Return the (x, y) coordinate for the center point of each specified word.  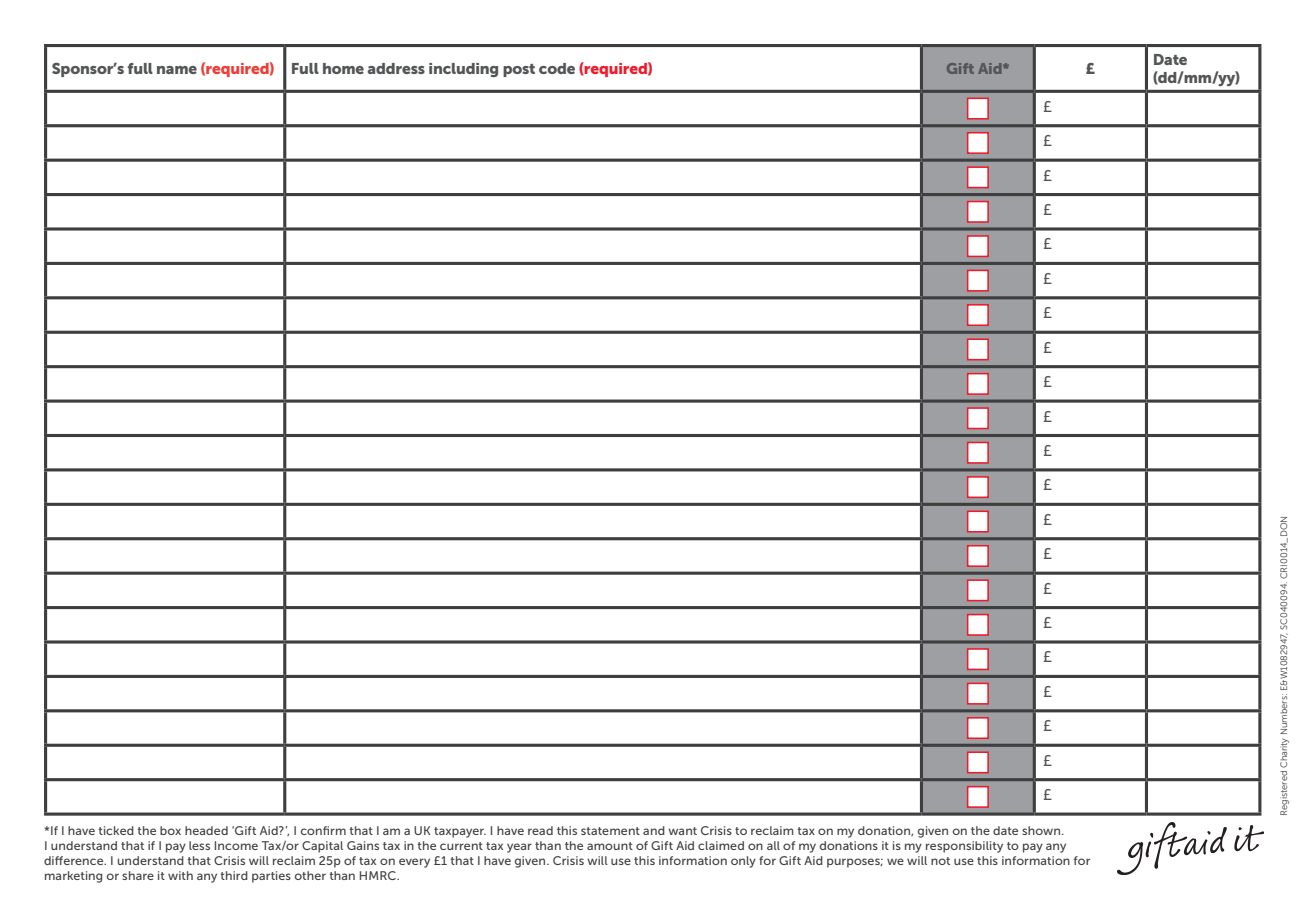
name (177, 70)
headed (206, 830)
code (557, 68)
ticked (116, 830)
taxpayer (460, 832)
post (519, 70)
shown (1042, 830)
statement (610, 831)
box (170, 830)
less (199, 845)
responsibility (964, 847)
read (540, 830)
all (773, 845)
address (396, 68)
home (343, 68)
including (463, 70)
